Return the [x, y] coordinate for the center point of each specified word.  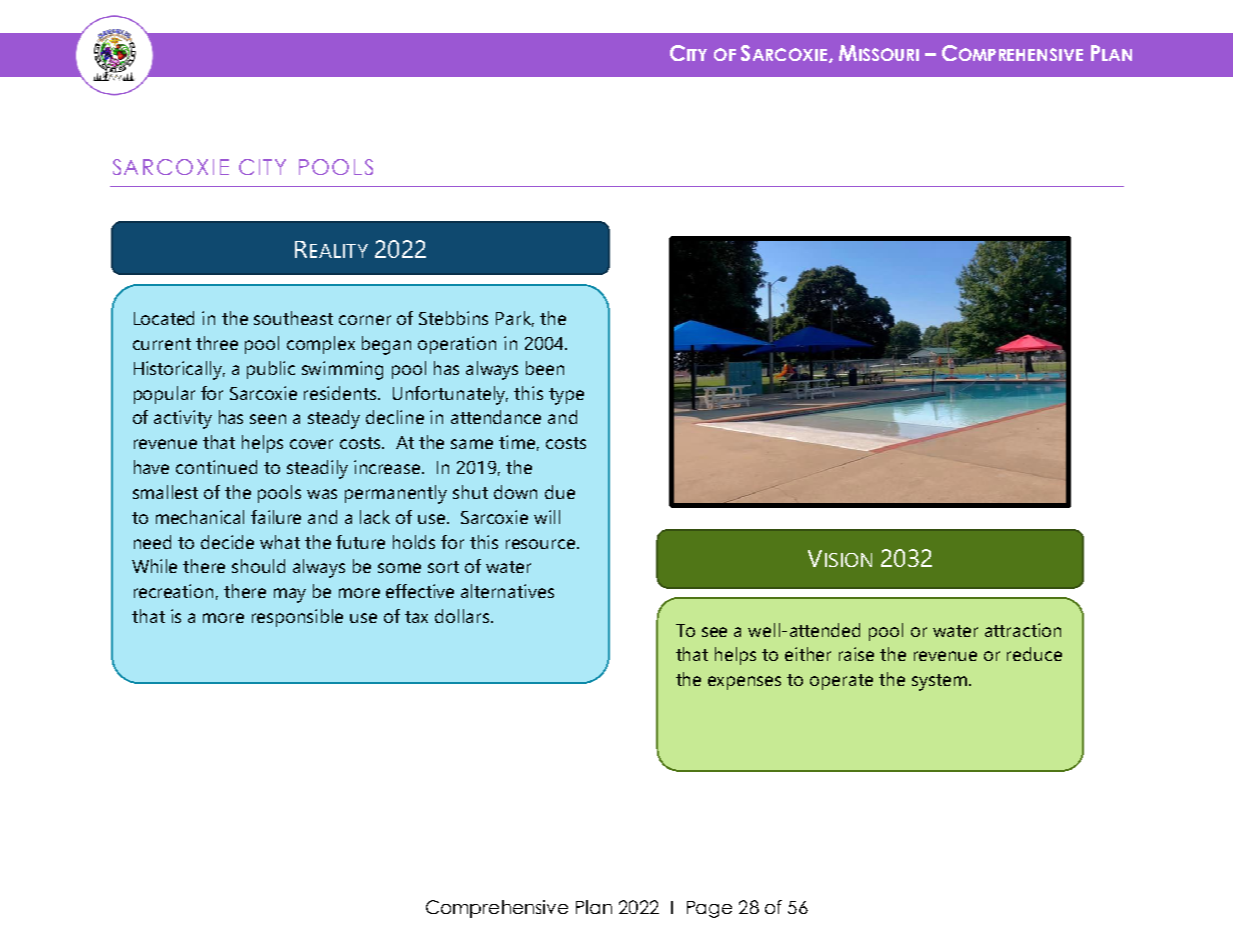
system [939, 682]
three [217, 343]
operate [841, 682]
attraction [1023, 630]
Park [515, 319]
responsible [297, 618]
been [545, 368]
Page [709, 909]
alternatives [507, 591]
